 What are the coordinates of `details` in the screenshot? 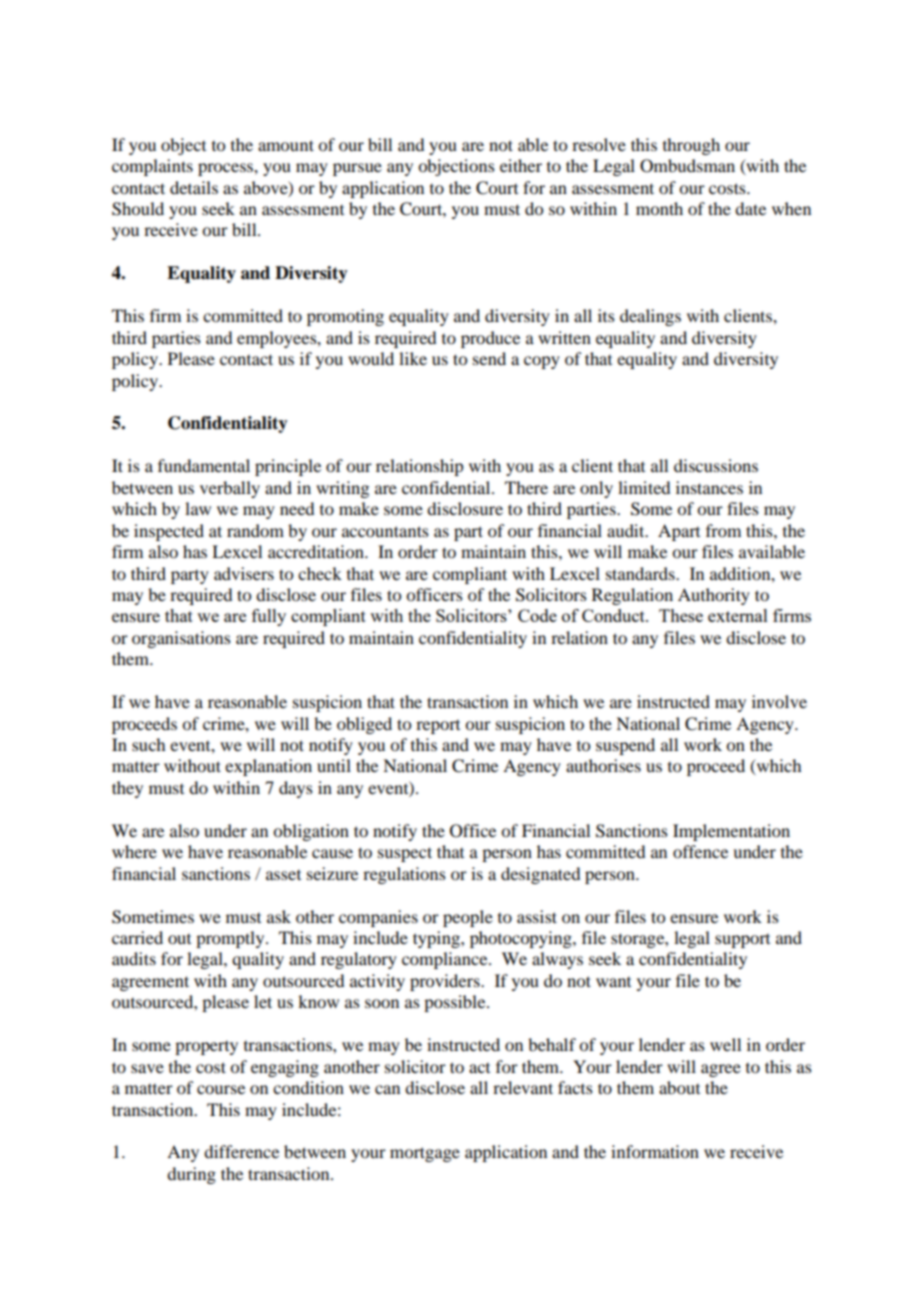 It's located at (194, 187).
